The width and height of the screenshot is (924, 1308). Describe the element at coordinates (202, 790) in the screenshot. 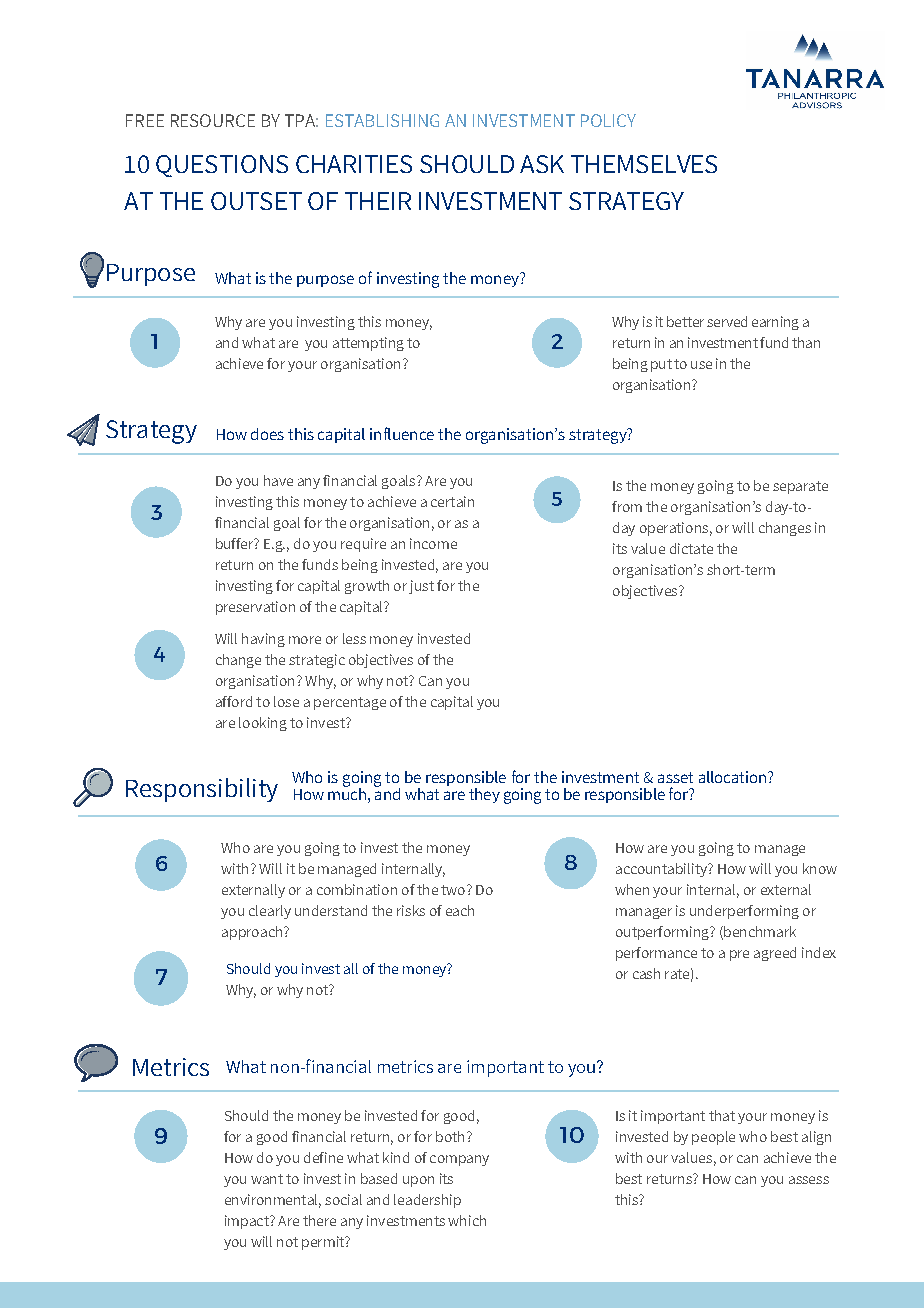

I see `Responsibility` at that location.
